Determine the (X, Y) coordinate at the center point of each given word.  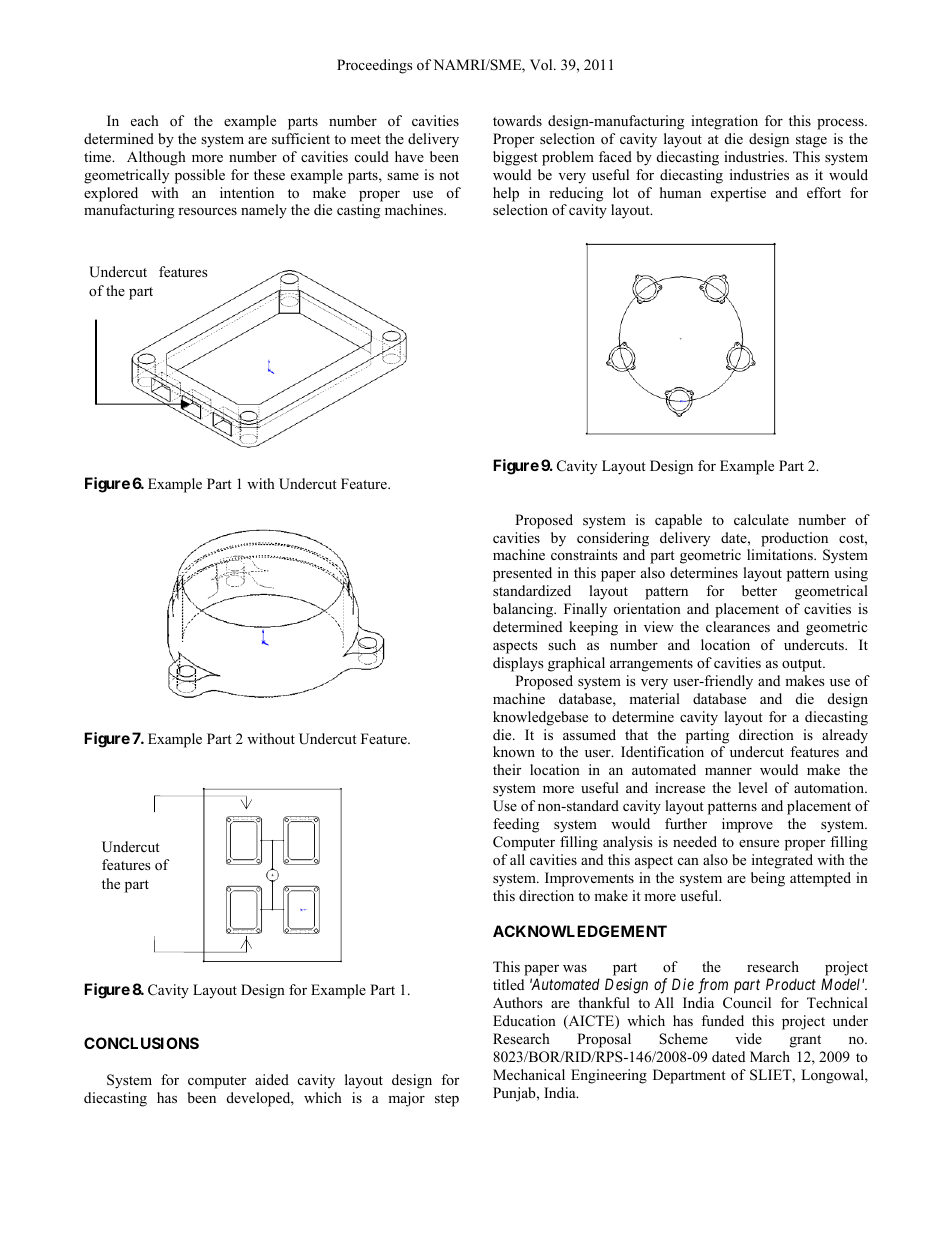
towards (517, 120)
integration (724, 122)
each (145, 120)
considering (613, 539)
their (507, 769)
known (514, 751)
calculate (761, 519)
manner (728, 771)
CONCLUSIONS (141, 1043)
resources (207, 211)
